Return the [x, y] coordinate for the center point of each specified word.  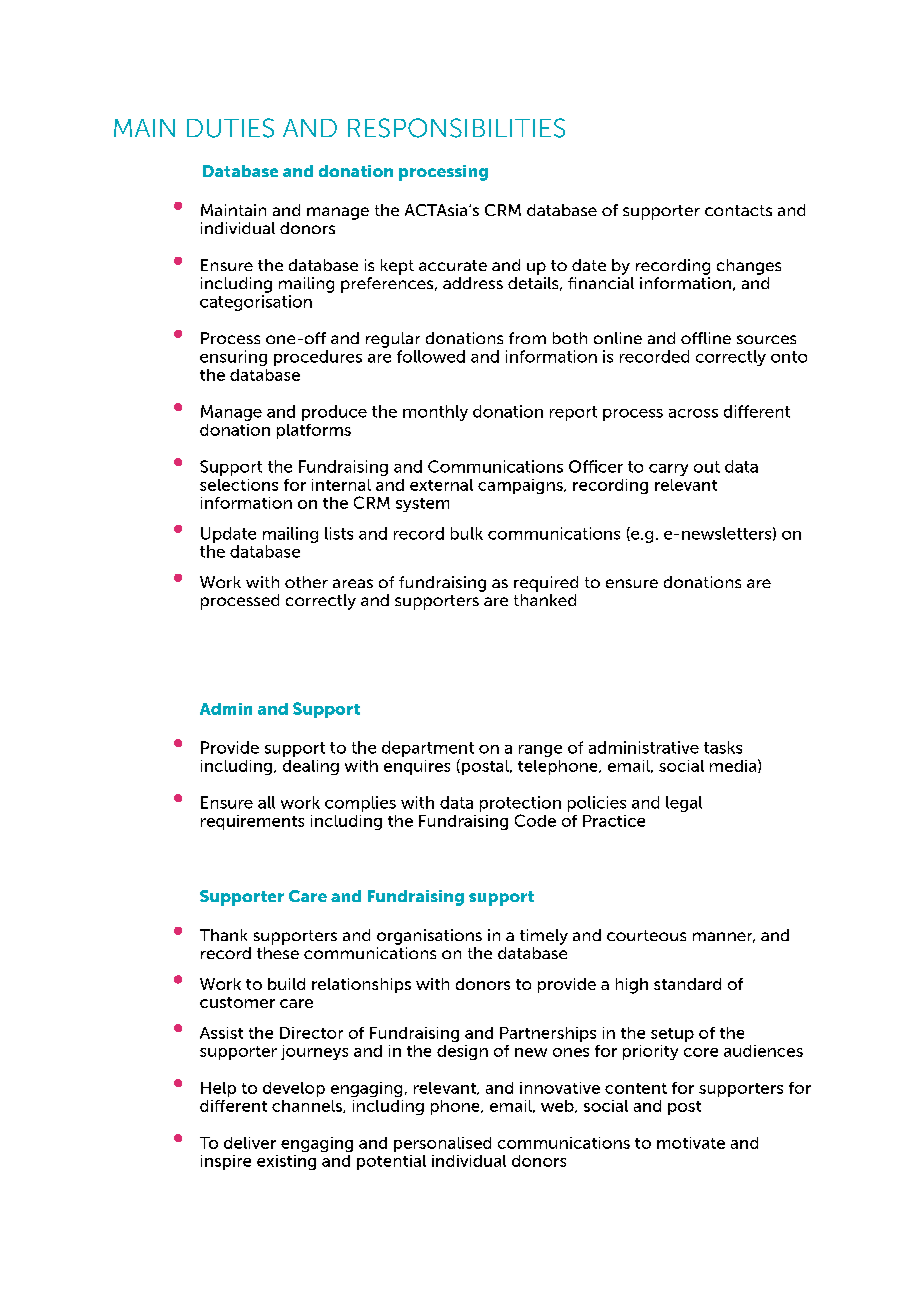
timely [544, 937]
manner [724, 937]
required [546, 584]
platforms [314, 431]
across [693, 413]
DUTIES [230, 128]
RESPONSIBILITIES [456, 128]
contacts [738, 210]
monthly [435, 413]
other [306, 582]
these [278, 953]
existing [286, 1162]
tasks [723, 747]
